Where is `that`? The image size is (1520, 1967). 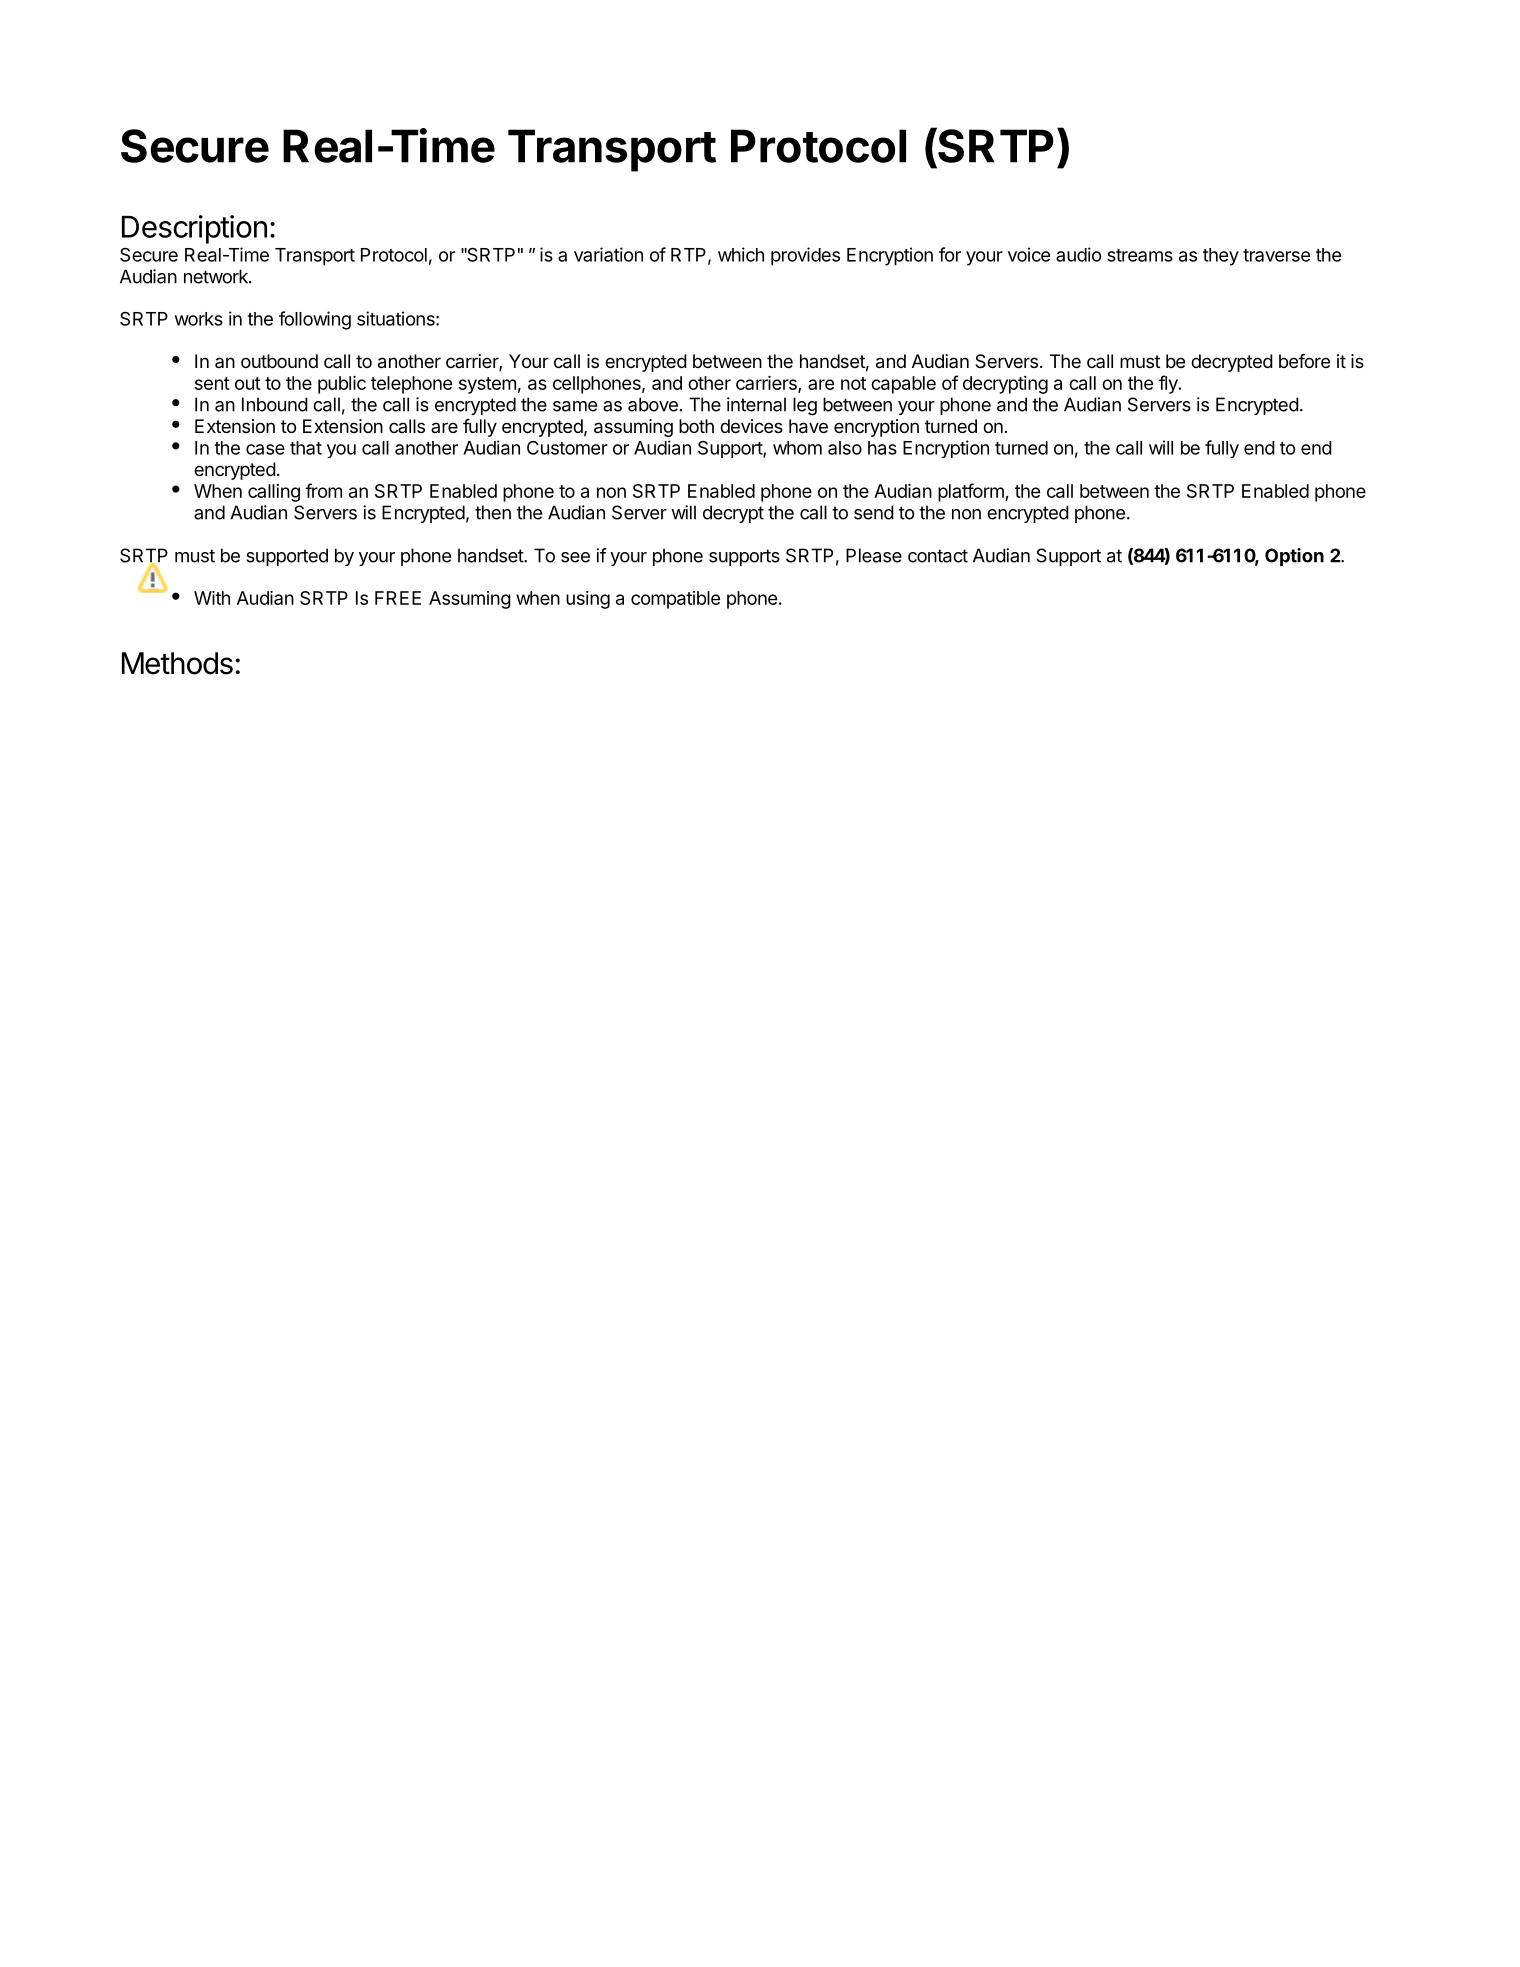 that is located at coordinates (306, 448).
